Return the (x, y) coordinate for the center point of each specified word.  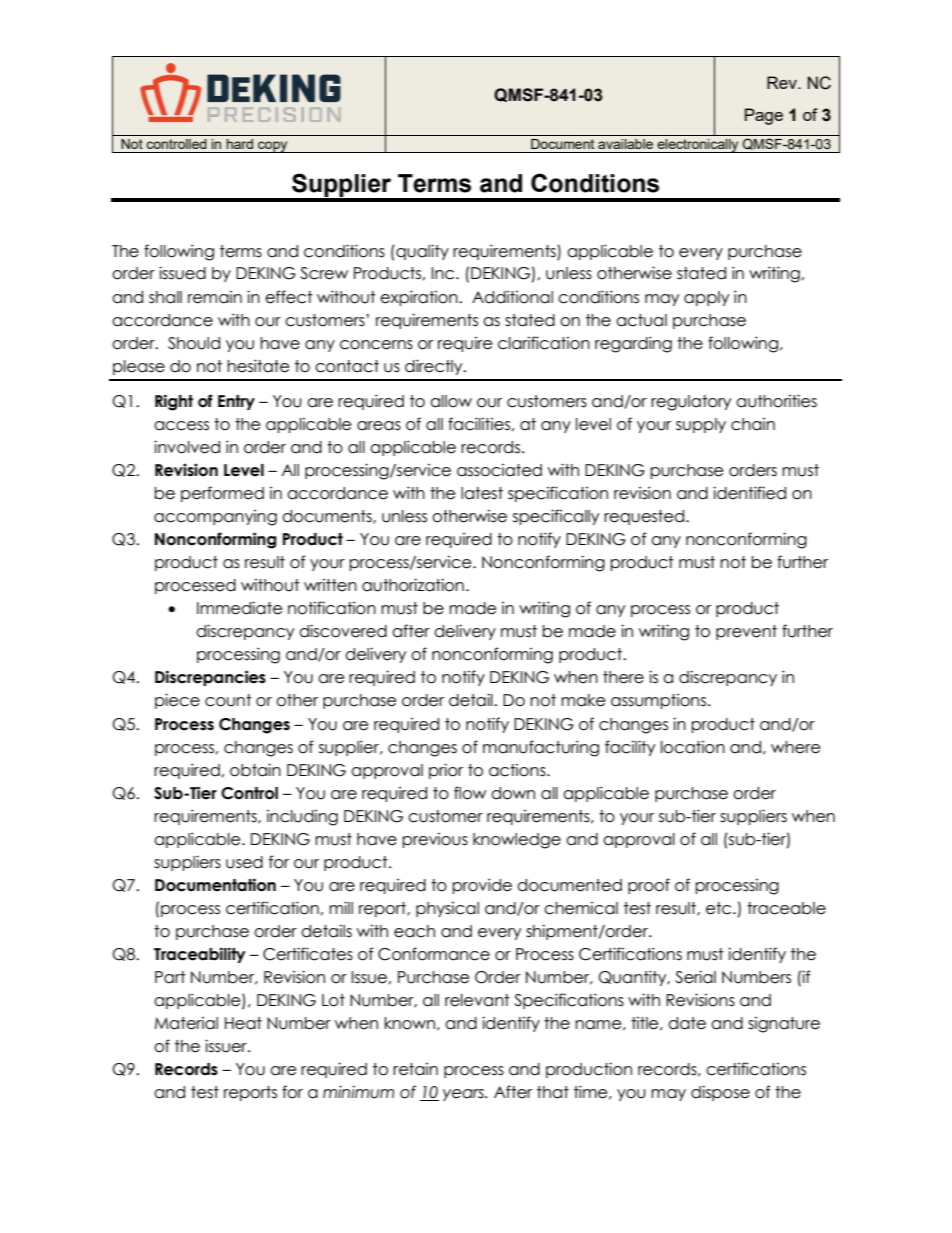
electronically (698, 146)
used (244, 862)
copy (273, 147)
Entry (236, 402)
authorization (413, 585)
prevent (746, 632)
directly (435, 367)
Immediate (239, 608)
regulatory (691, 403)
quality (421, 252)
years (465, 1095)
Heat (243, 1023)
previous (435, 840)
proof (649, 886)
